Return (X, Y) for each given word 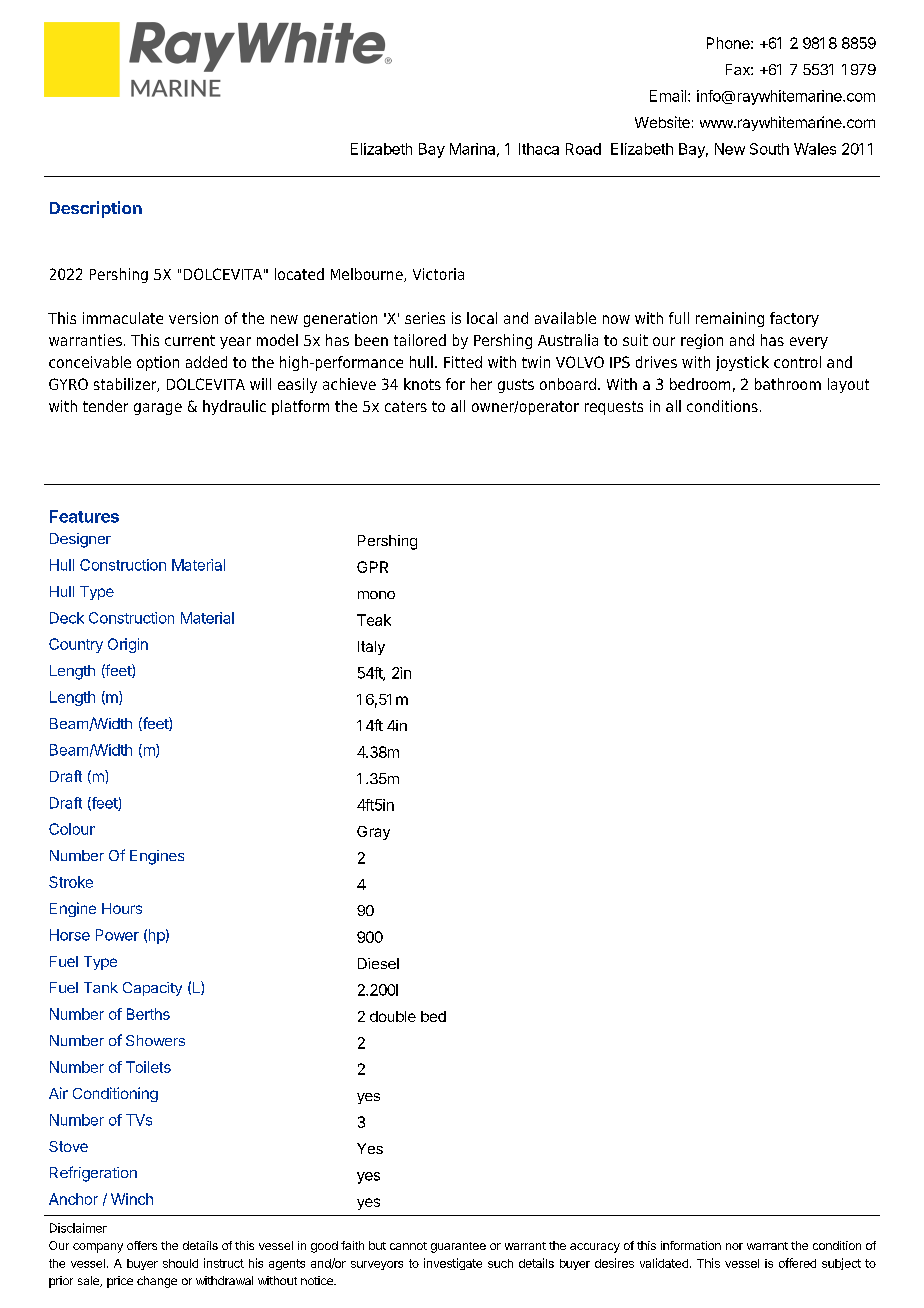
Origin (128, 645)
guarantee (458, 1247)
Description (96, 209)
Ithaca (539, 149)
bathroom (788, 384)
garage (158, 409)
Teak (374, 620)
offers (142, 1245)
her (481, 384)
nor (734, 1246)
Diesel (378, 963)
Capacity (152, 989)
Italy (371, 648)
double (393, 1016)
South (769, 149)
